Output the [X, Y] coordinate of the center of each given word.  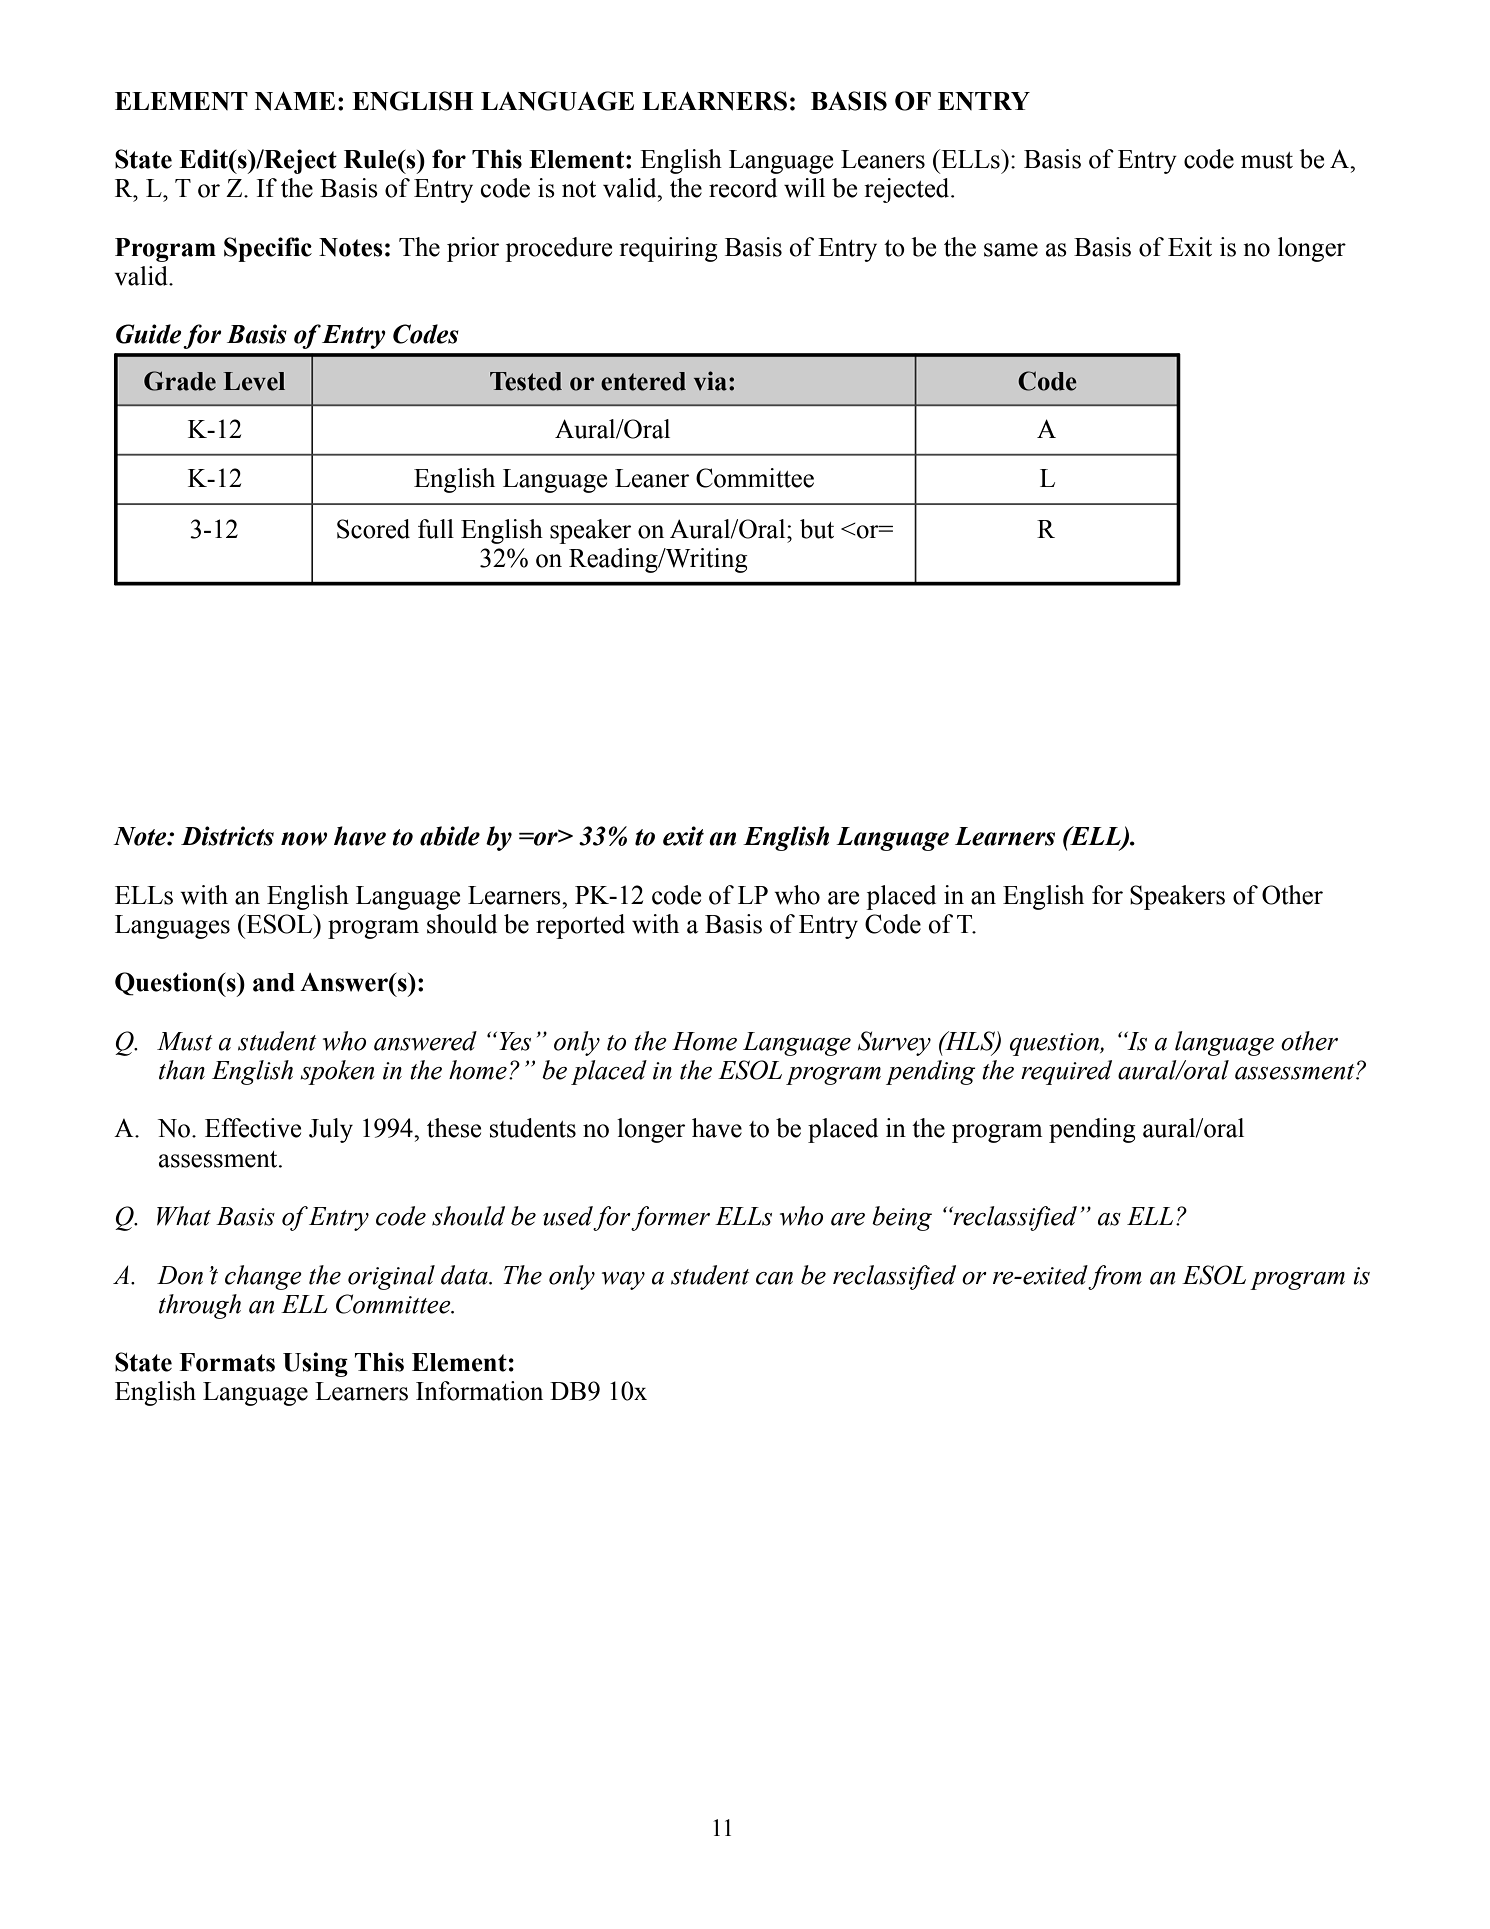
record [743, 188]
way [623, 1281]
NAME [295, 101]
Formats [227, 1362]
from [1115, 1277]
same [1011, 250]
